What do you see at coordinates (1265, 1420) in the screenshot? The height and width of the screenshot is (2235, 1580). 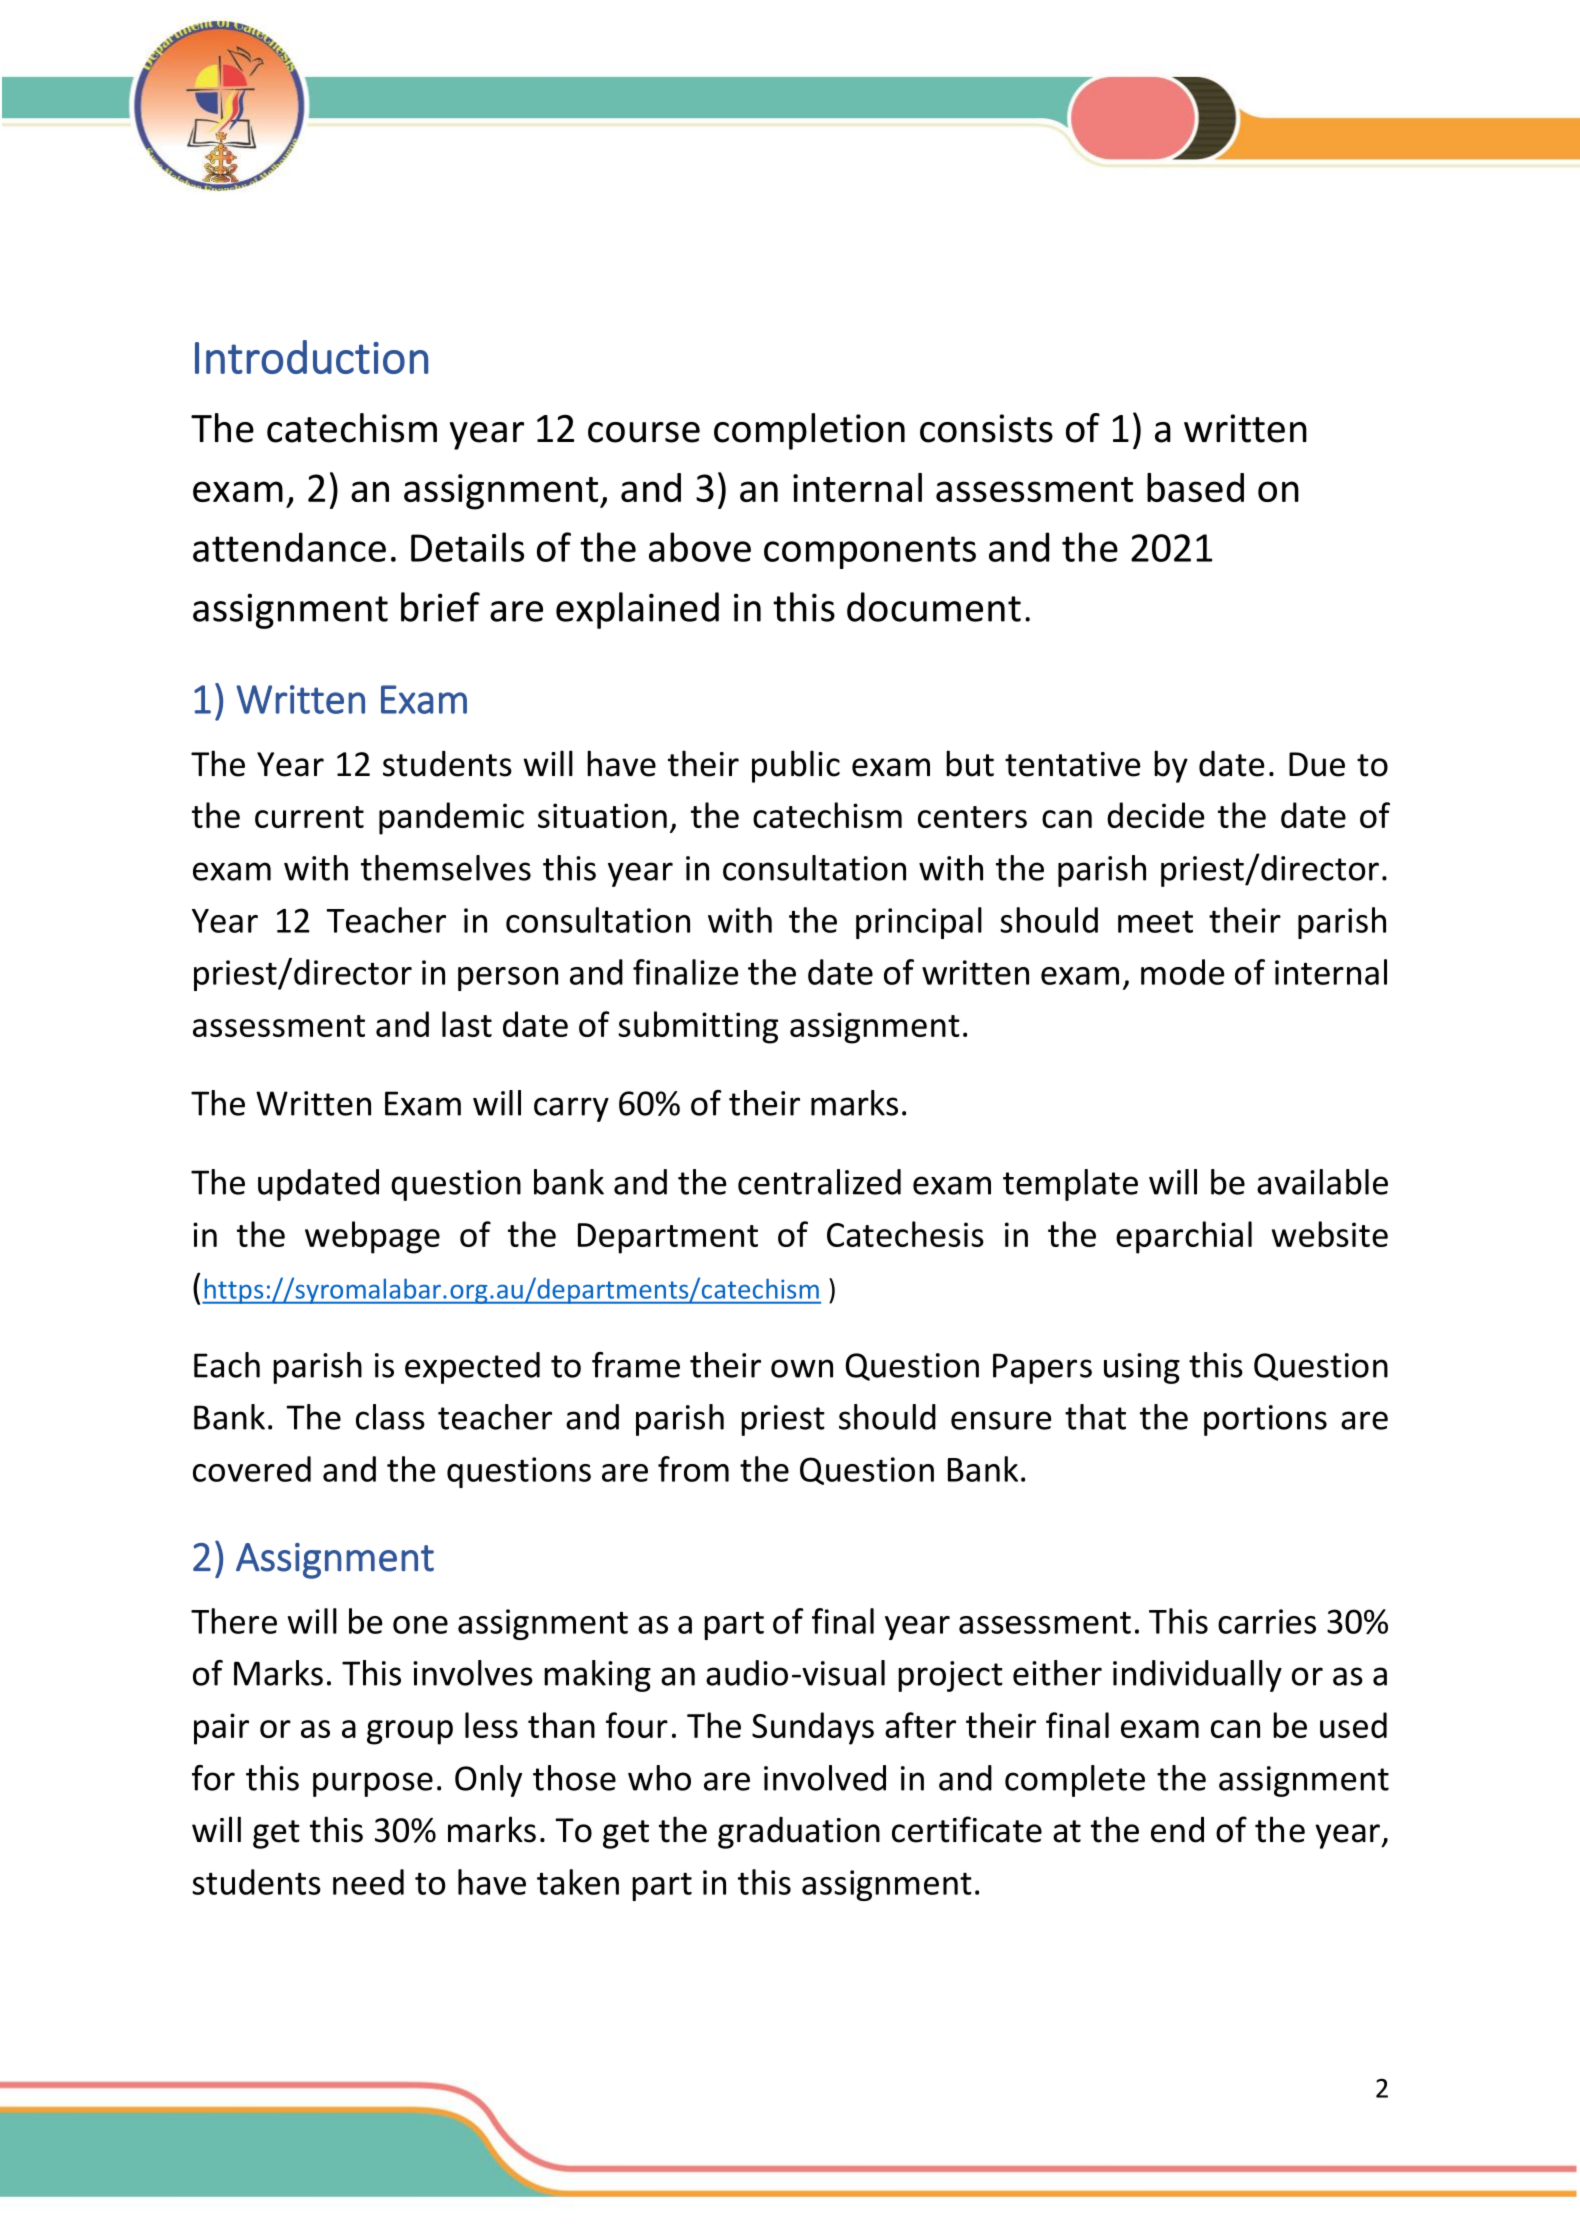 I see `portions` at bounding box center [1265, 1420].
